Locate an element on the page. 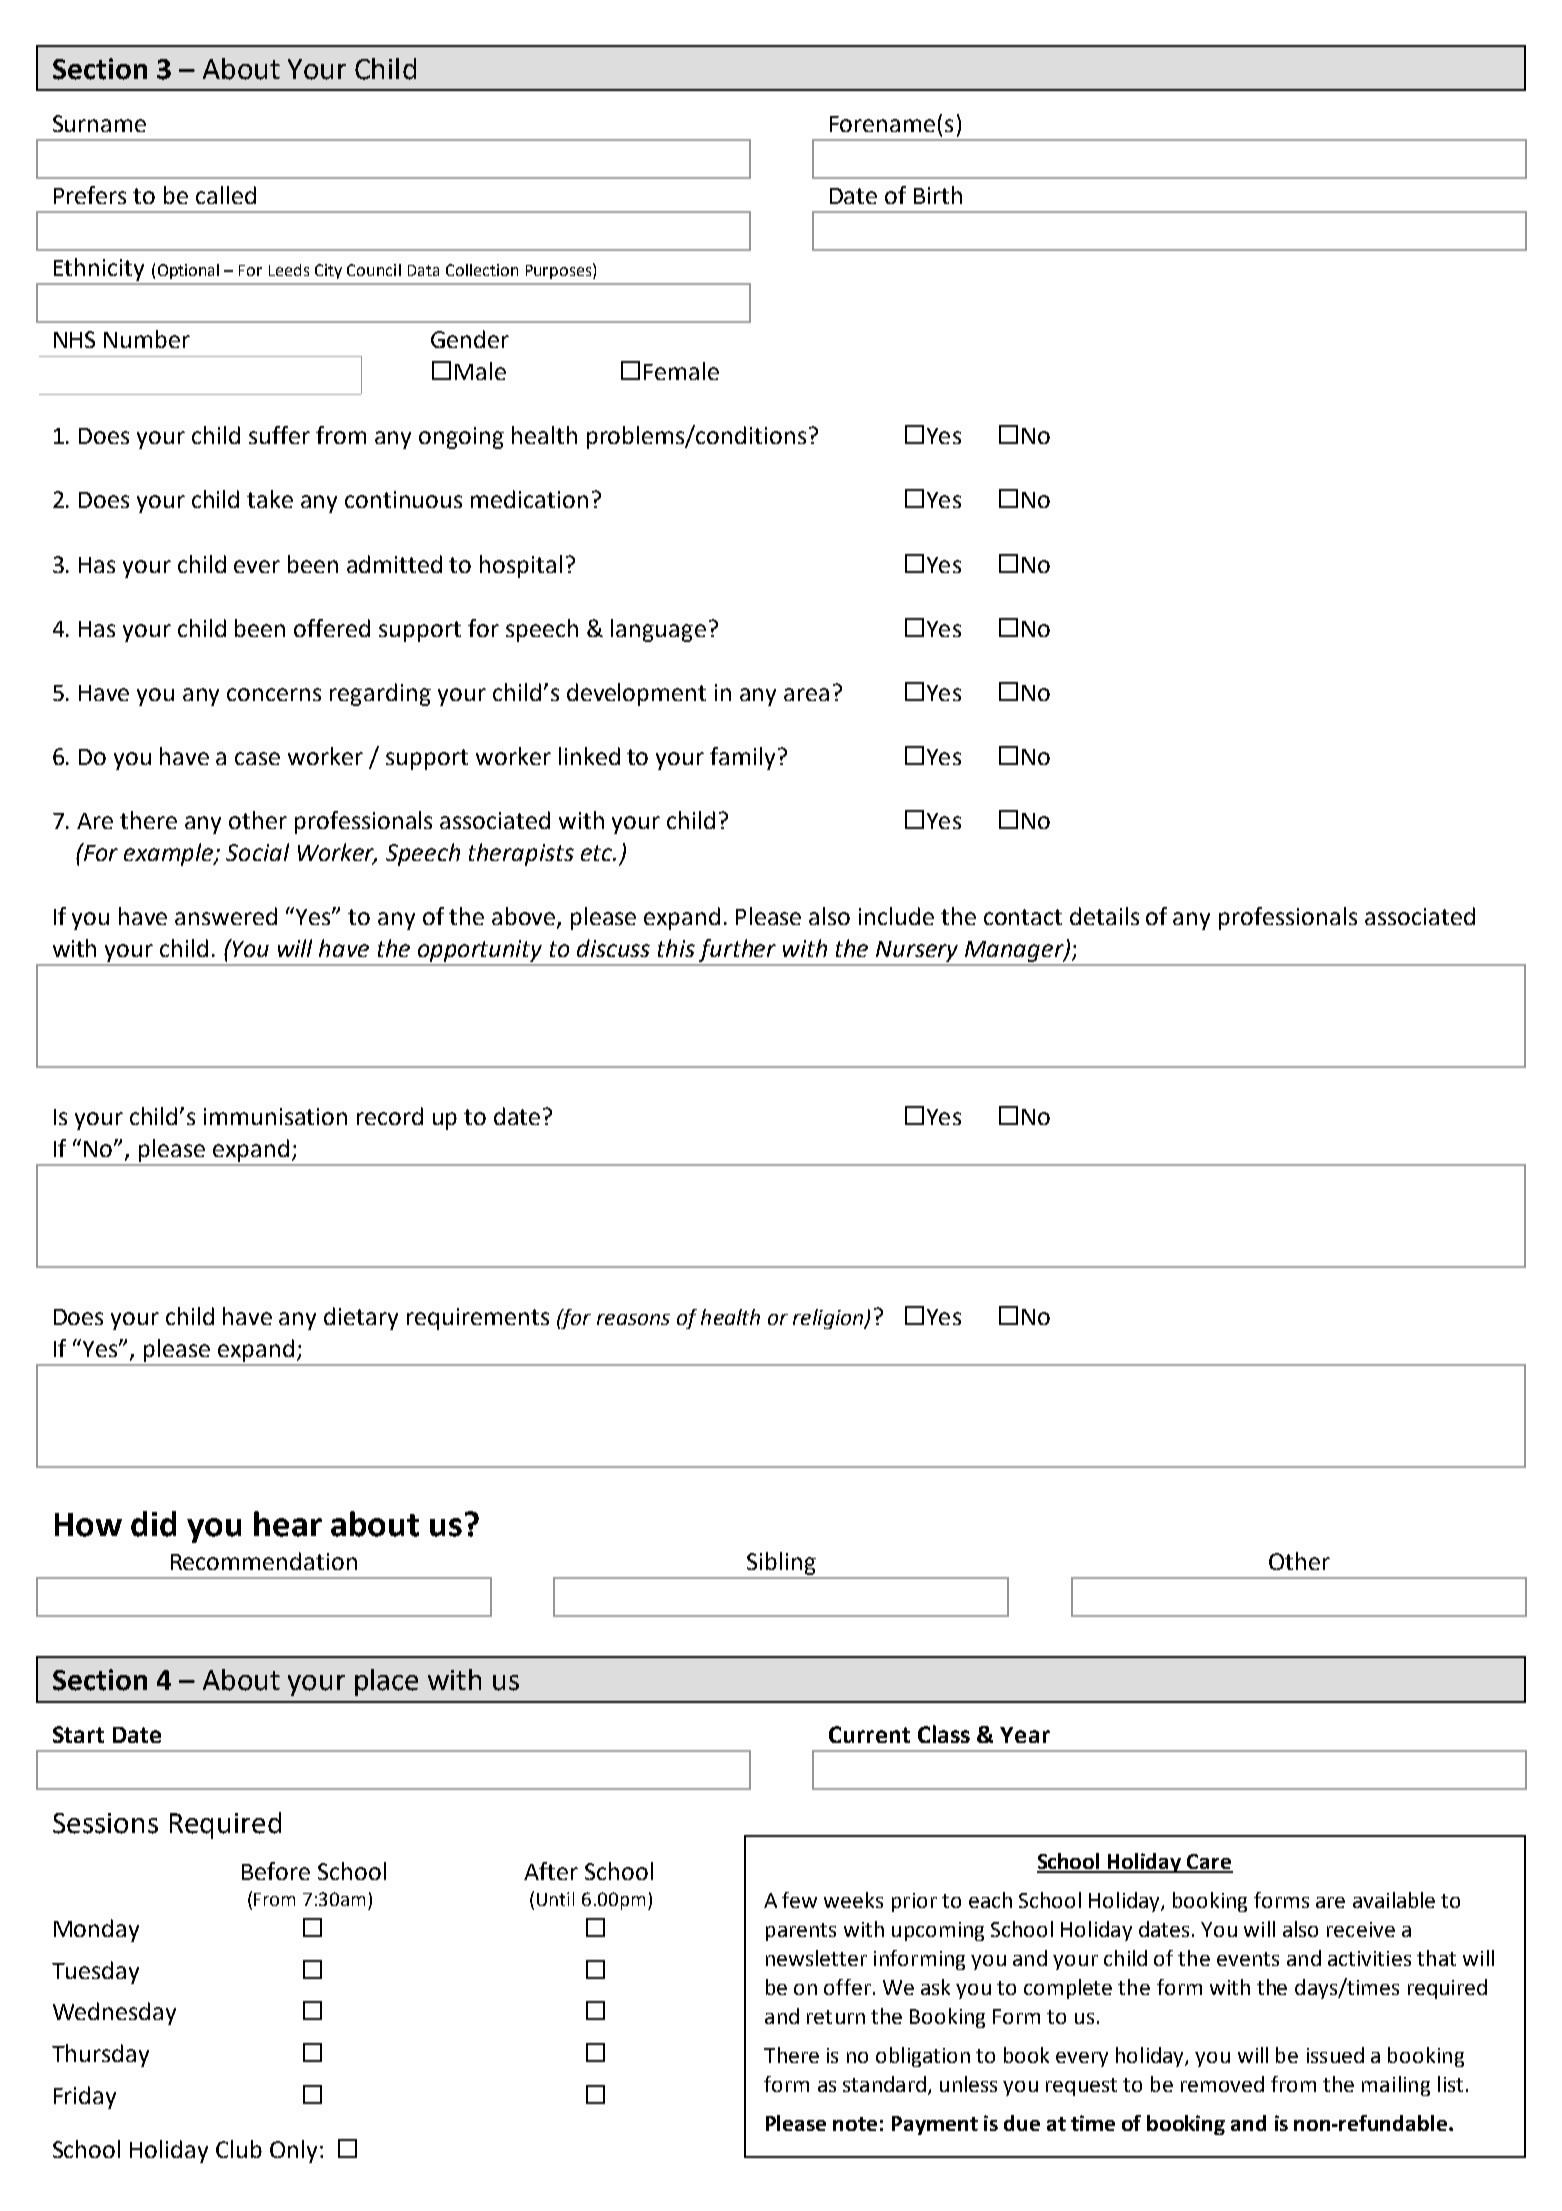  details is located at coordinates (1104, 916).
